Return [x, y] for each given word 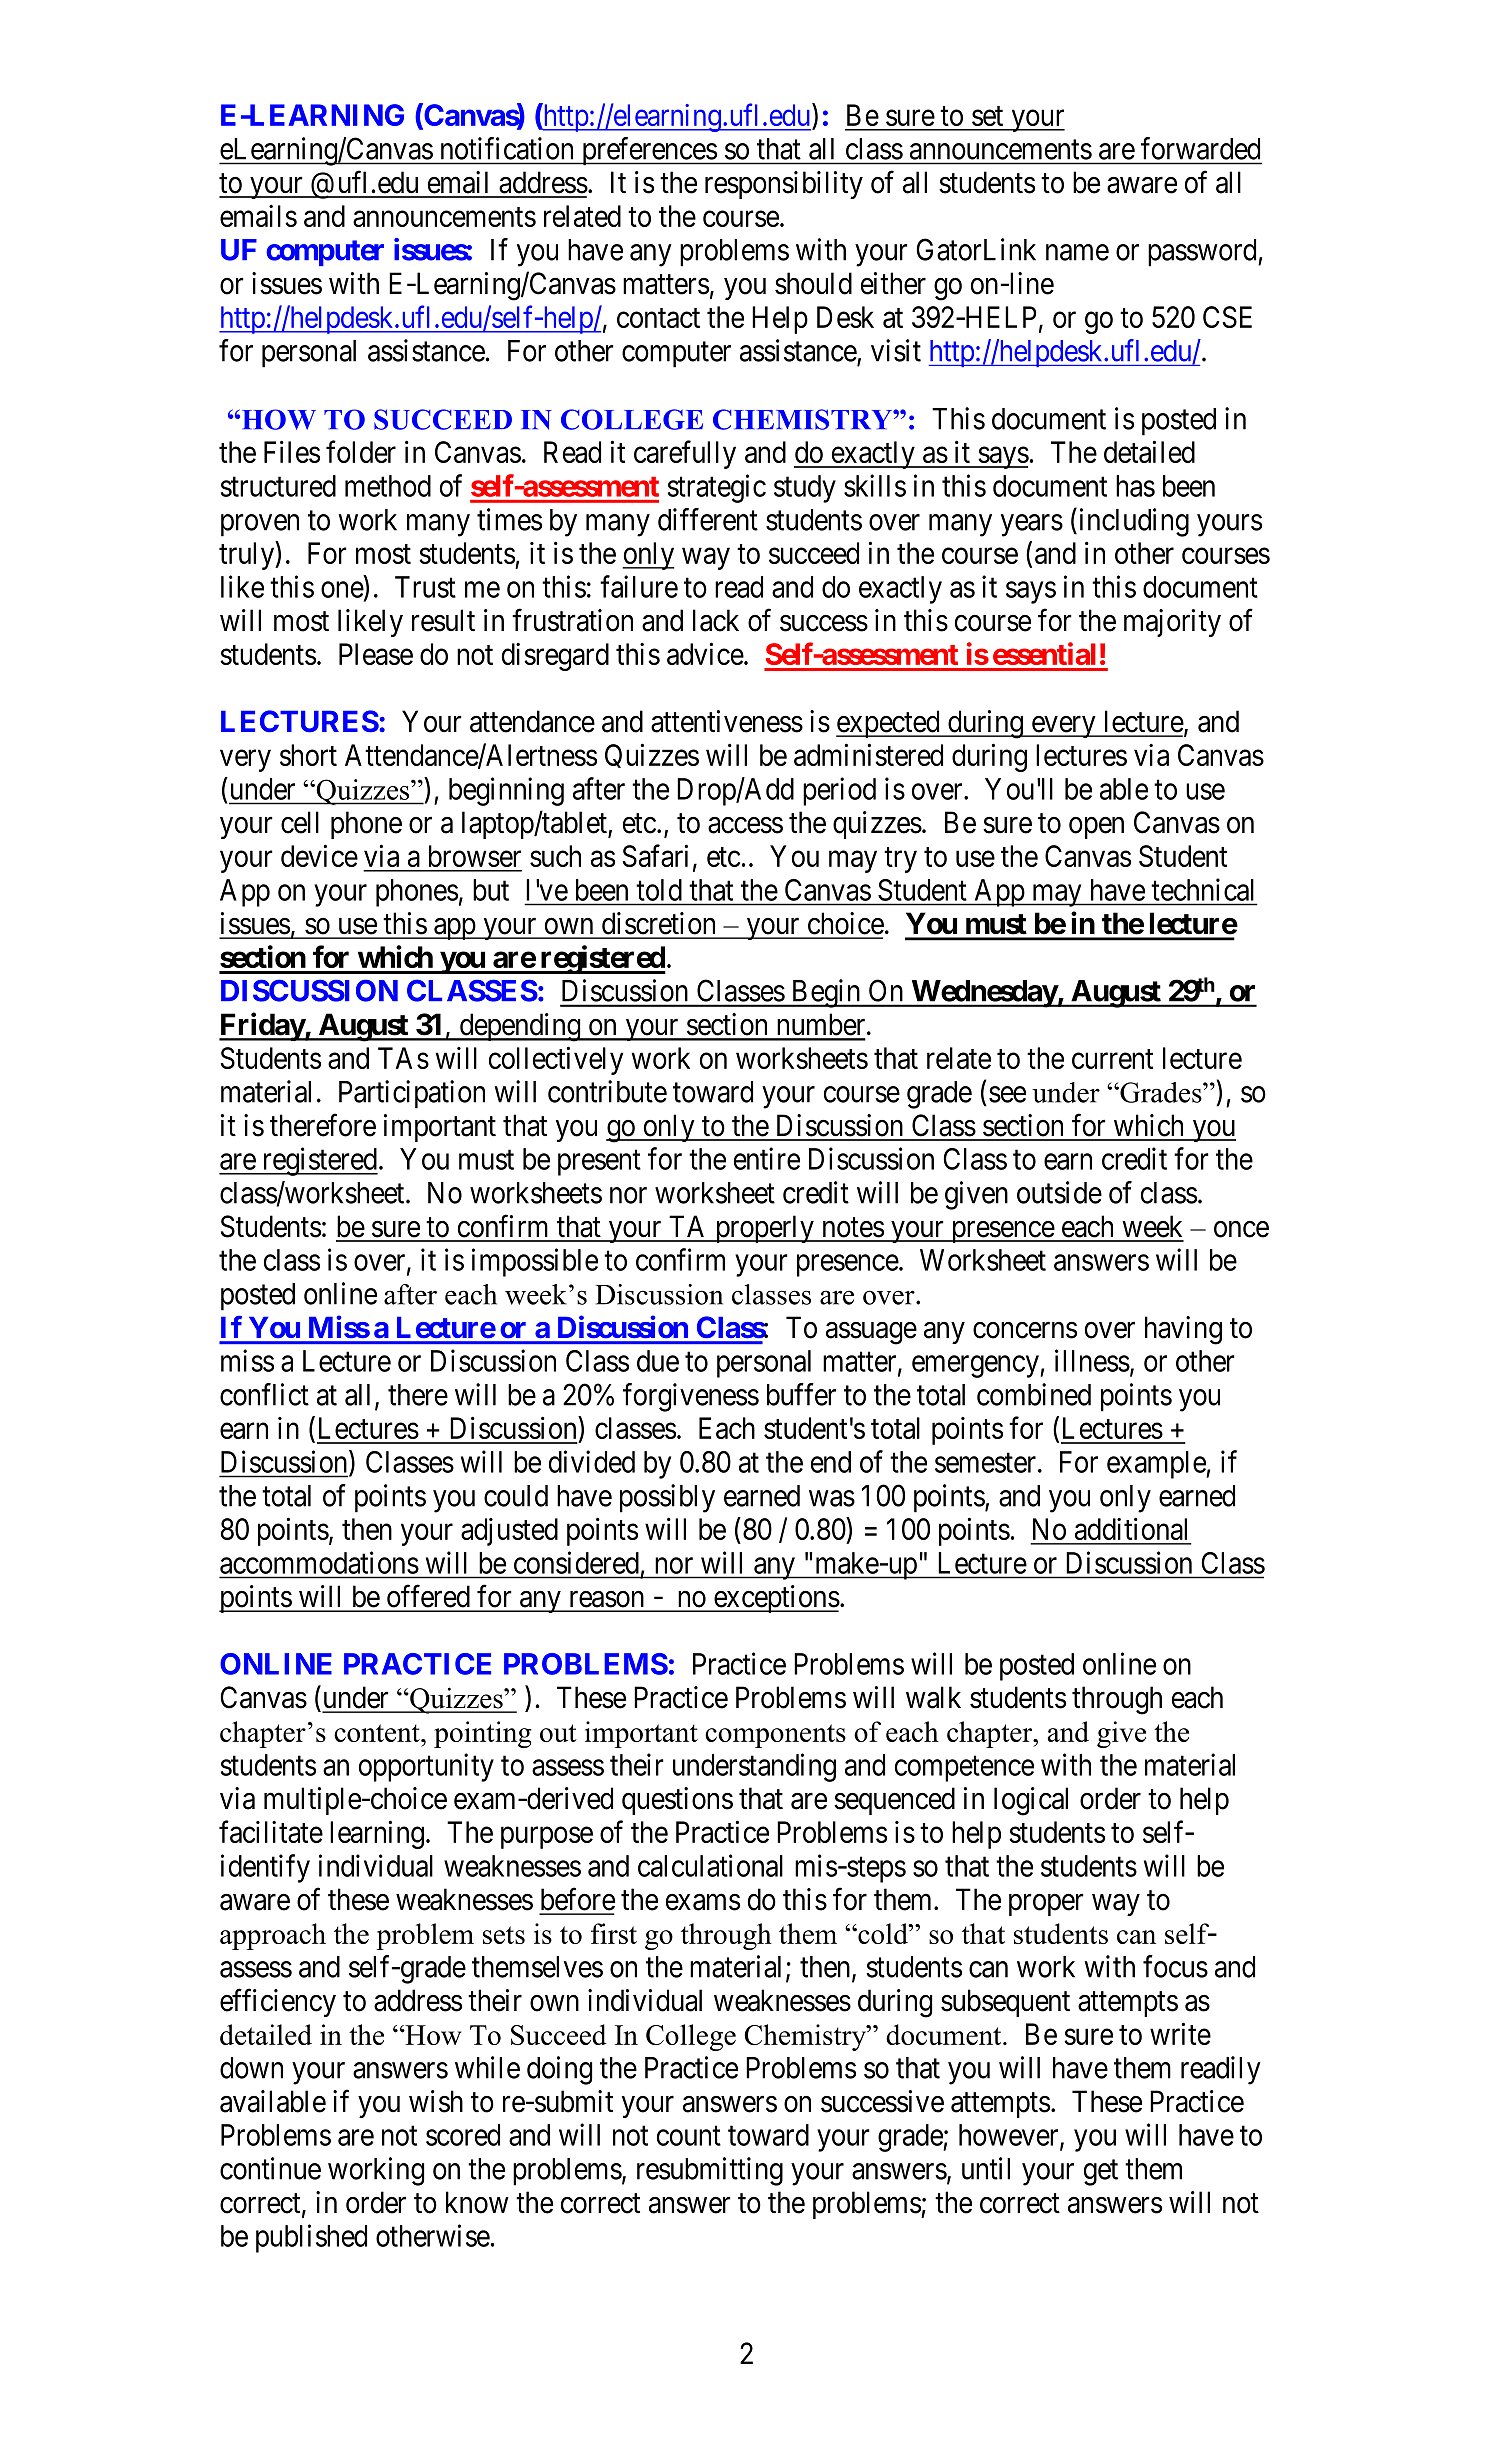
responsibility [784, 185]
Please [376, 654]
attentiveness [727, 721]
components [775, 1736]
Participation [412, 1094]
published [311, 2238]
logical [1031, 1801]
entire [767, 1158]
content [378, 1733]
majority [1172, 623]
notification [507, 148]
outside [1059, 1192]
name [1077, 253]
